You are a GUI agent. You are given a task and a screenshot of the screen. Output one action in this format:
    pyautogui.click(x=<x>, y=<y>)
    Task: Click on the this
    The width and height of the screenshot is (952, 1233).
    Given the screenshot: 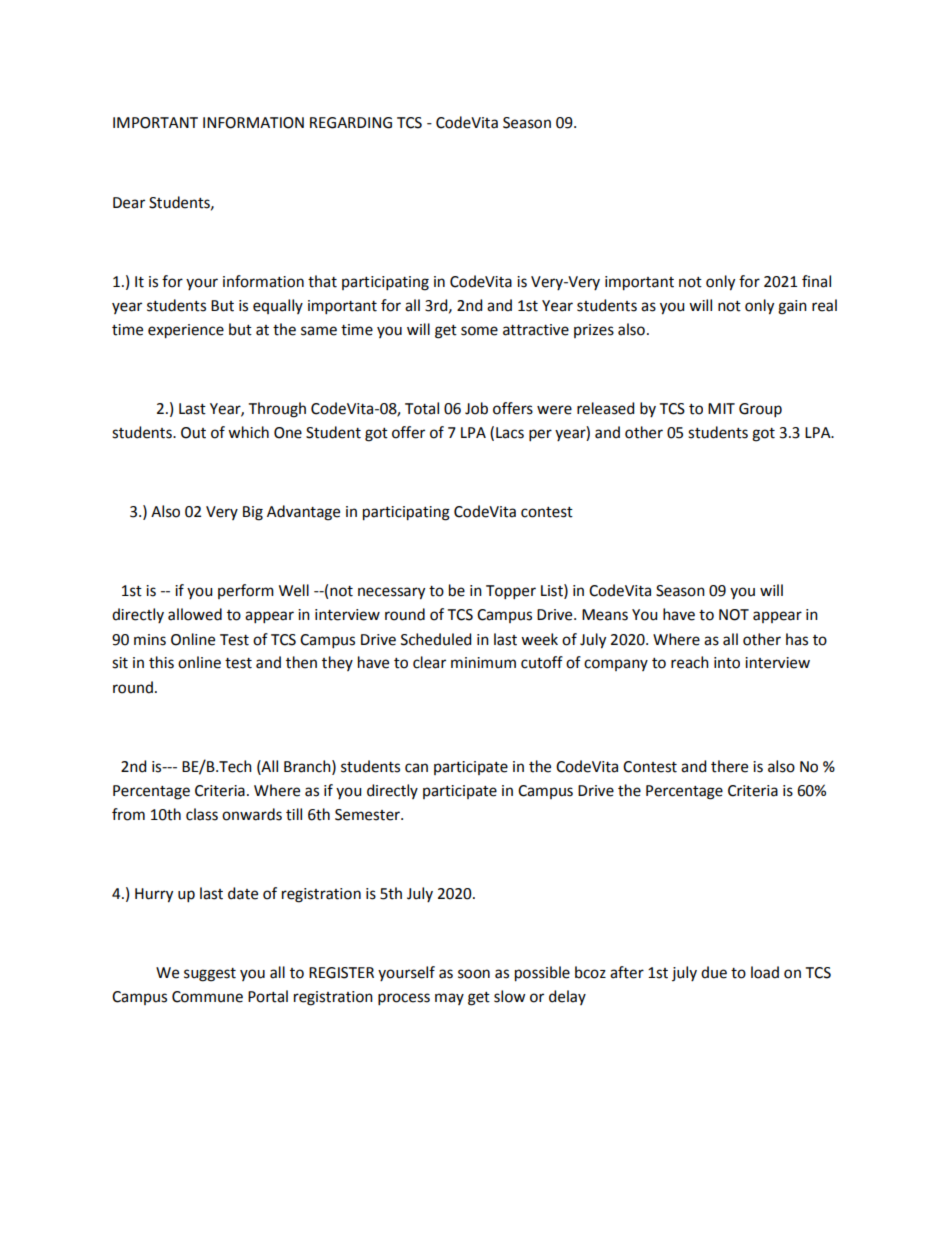 What is the action you would take?
    pyautogui.click(x=161, y=662)
